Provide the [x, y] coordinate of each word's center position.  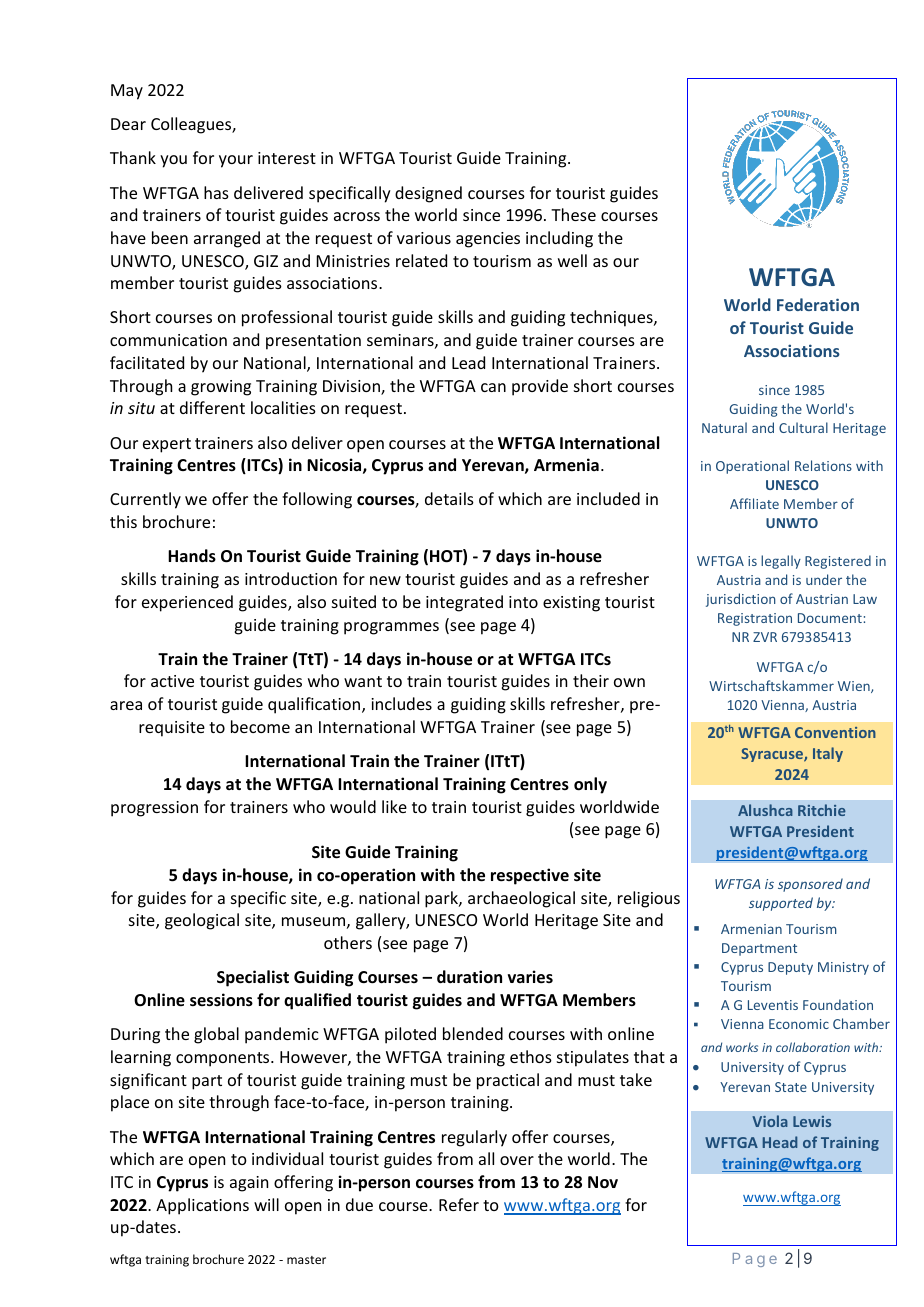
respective [530, 876]
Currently [145, 500]
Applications [202, 1206]
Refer [459, 1204]
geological [202, 921]
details [449, 498]
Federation [818, 304]
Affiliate [754, 503]
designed [428, 194]
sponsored [810, 885]
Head [780, 1142]
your [236, 161]
